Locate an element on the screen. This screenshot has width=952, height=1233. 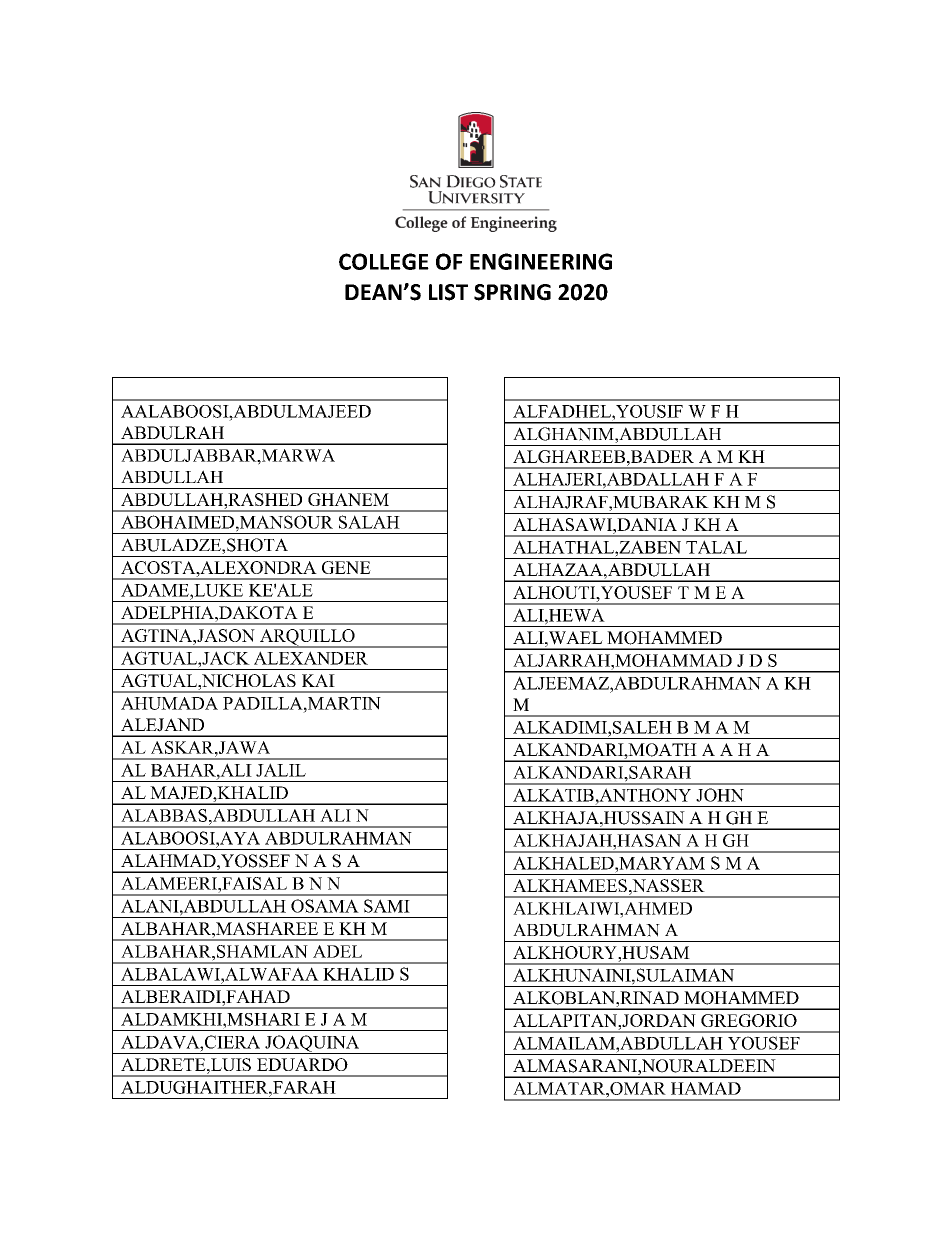
EDUARDO is located at coordinates (302, 1064).
